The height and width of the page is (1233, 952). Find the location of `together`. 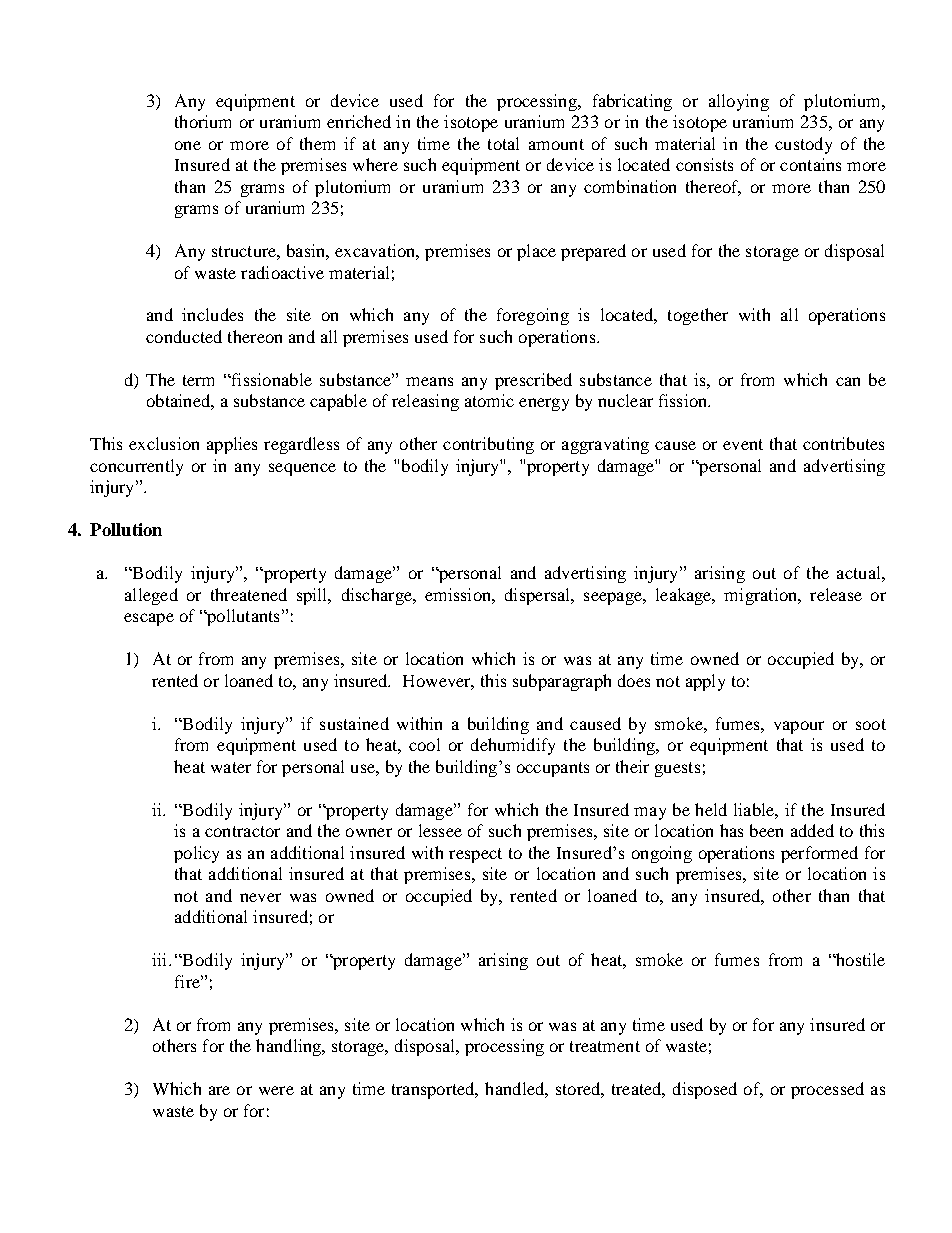

together is located at coordinates (698, 316).
